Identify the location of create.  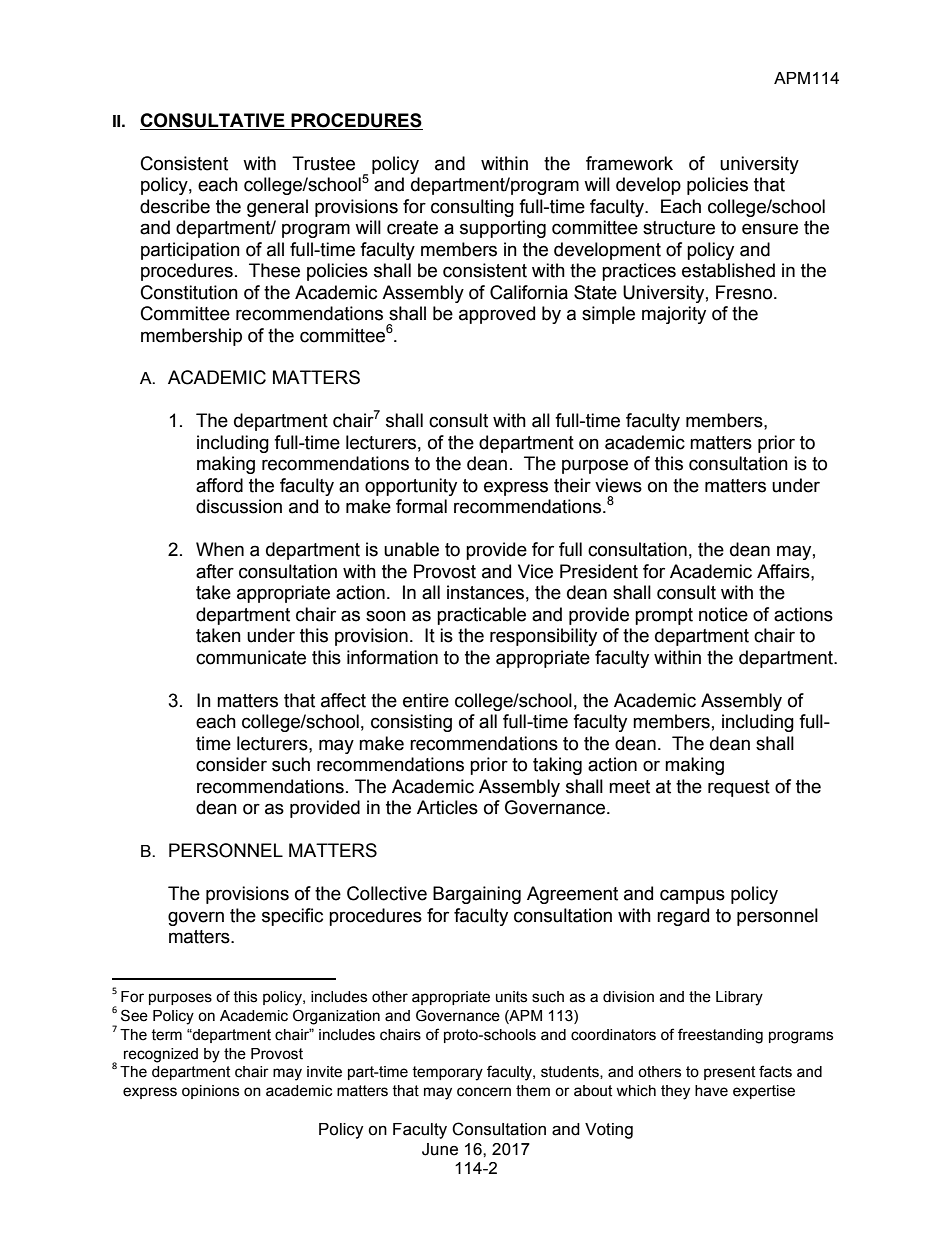
(412, 228).
